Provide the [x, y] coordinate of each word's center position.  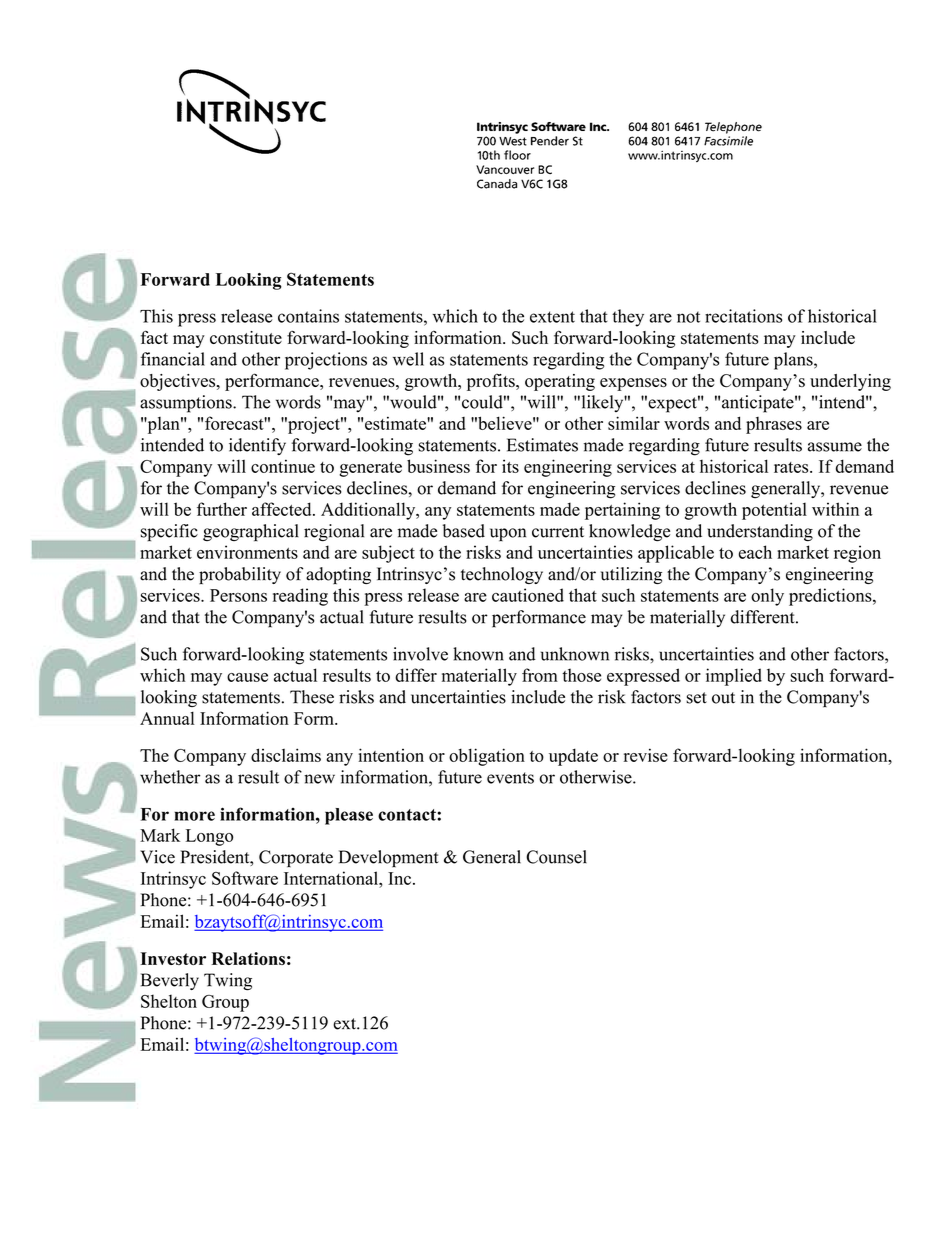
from [540, 675]
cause [247, 677]
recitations [743, 316]
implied [734, 677]
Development [389, 859]
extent [552, 317]
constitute [246, 338]
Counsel [556, 857]
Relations [248, 958]
